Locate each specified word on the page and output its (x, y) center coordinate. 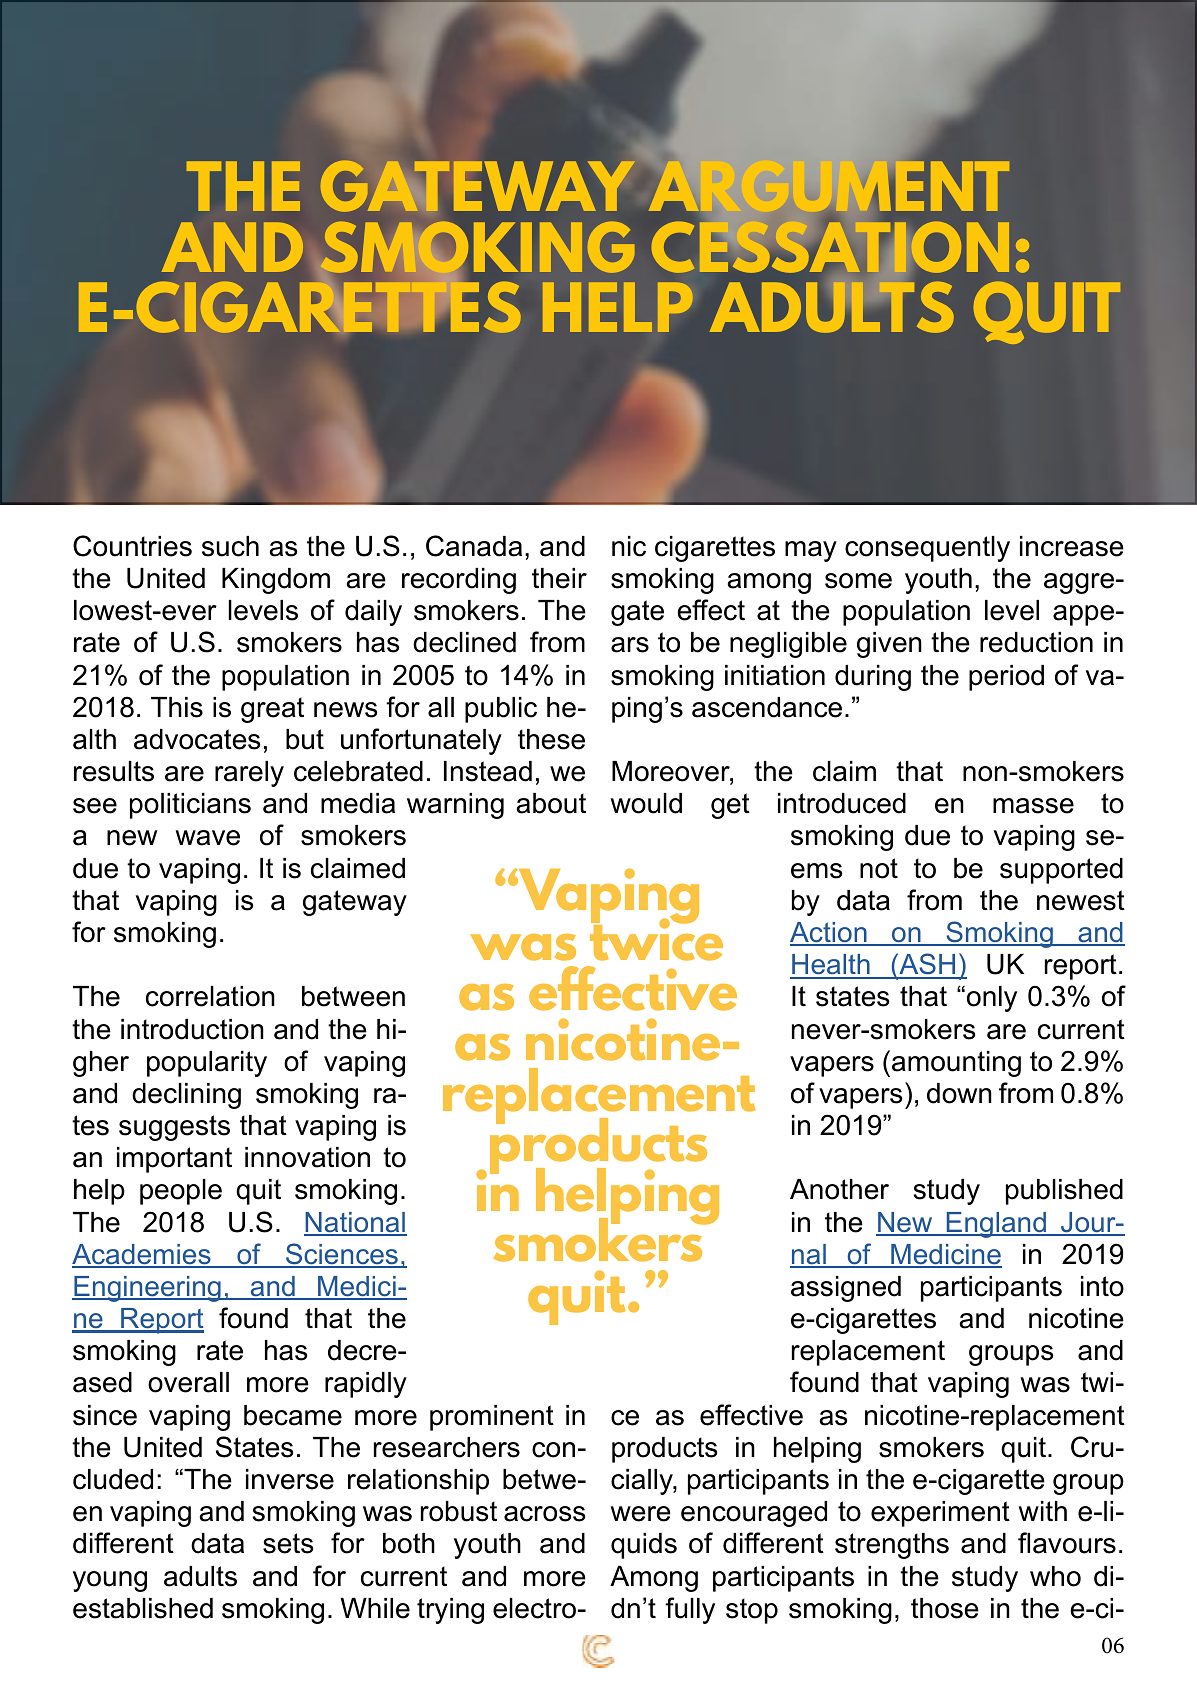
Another (839, 1189)
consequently (927, 549)
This (177, 707)
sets (288, 1543)
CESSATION (830, 247)
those (945, 1608)
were (640, 1514)
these (551, 739)
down (959, 1093)
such (230, 546)
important (174, 1160)
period (1006, 678)
